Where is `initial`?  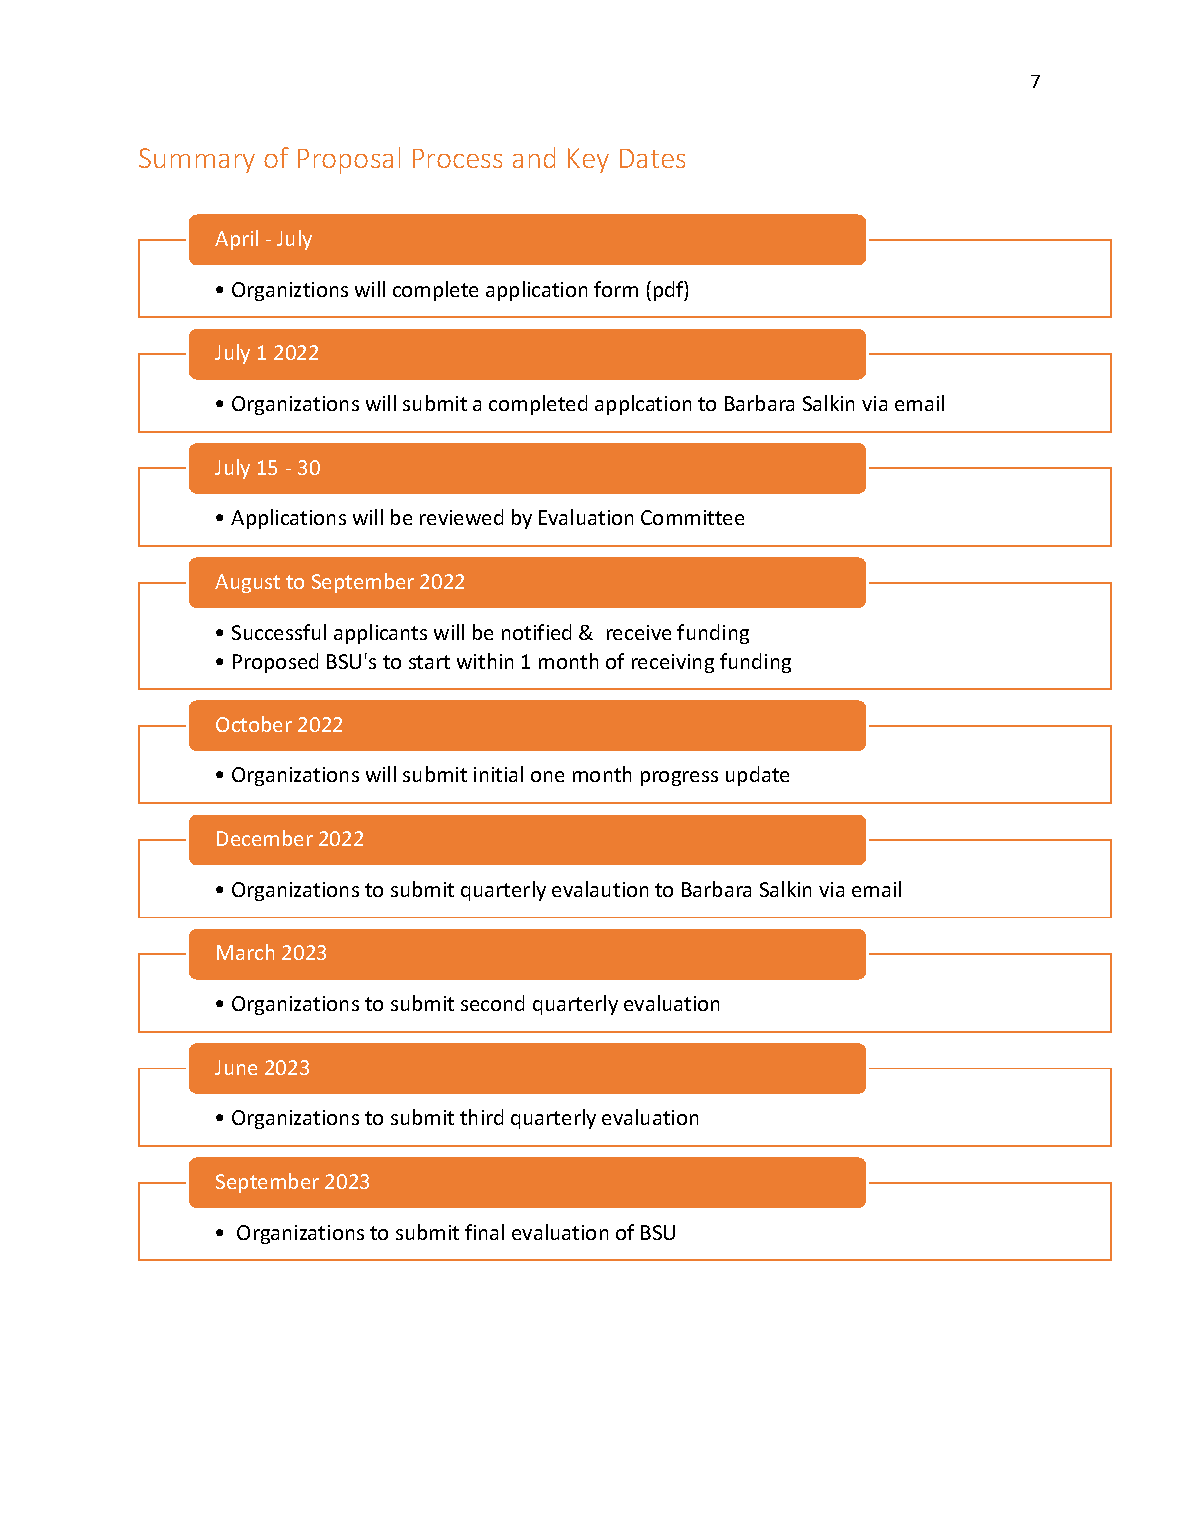 initial is located at coordinates (498, 774).
